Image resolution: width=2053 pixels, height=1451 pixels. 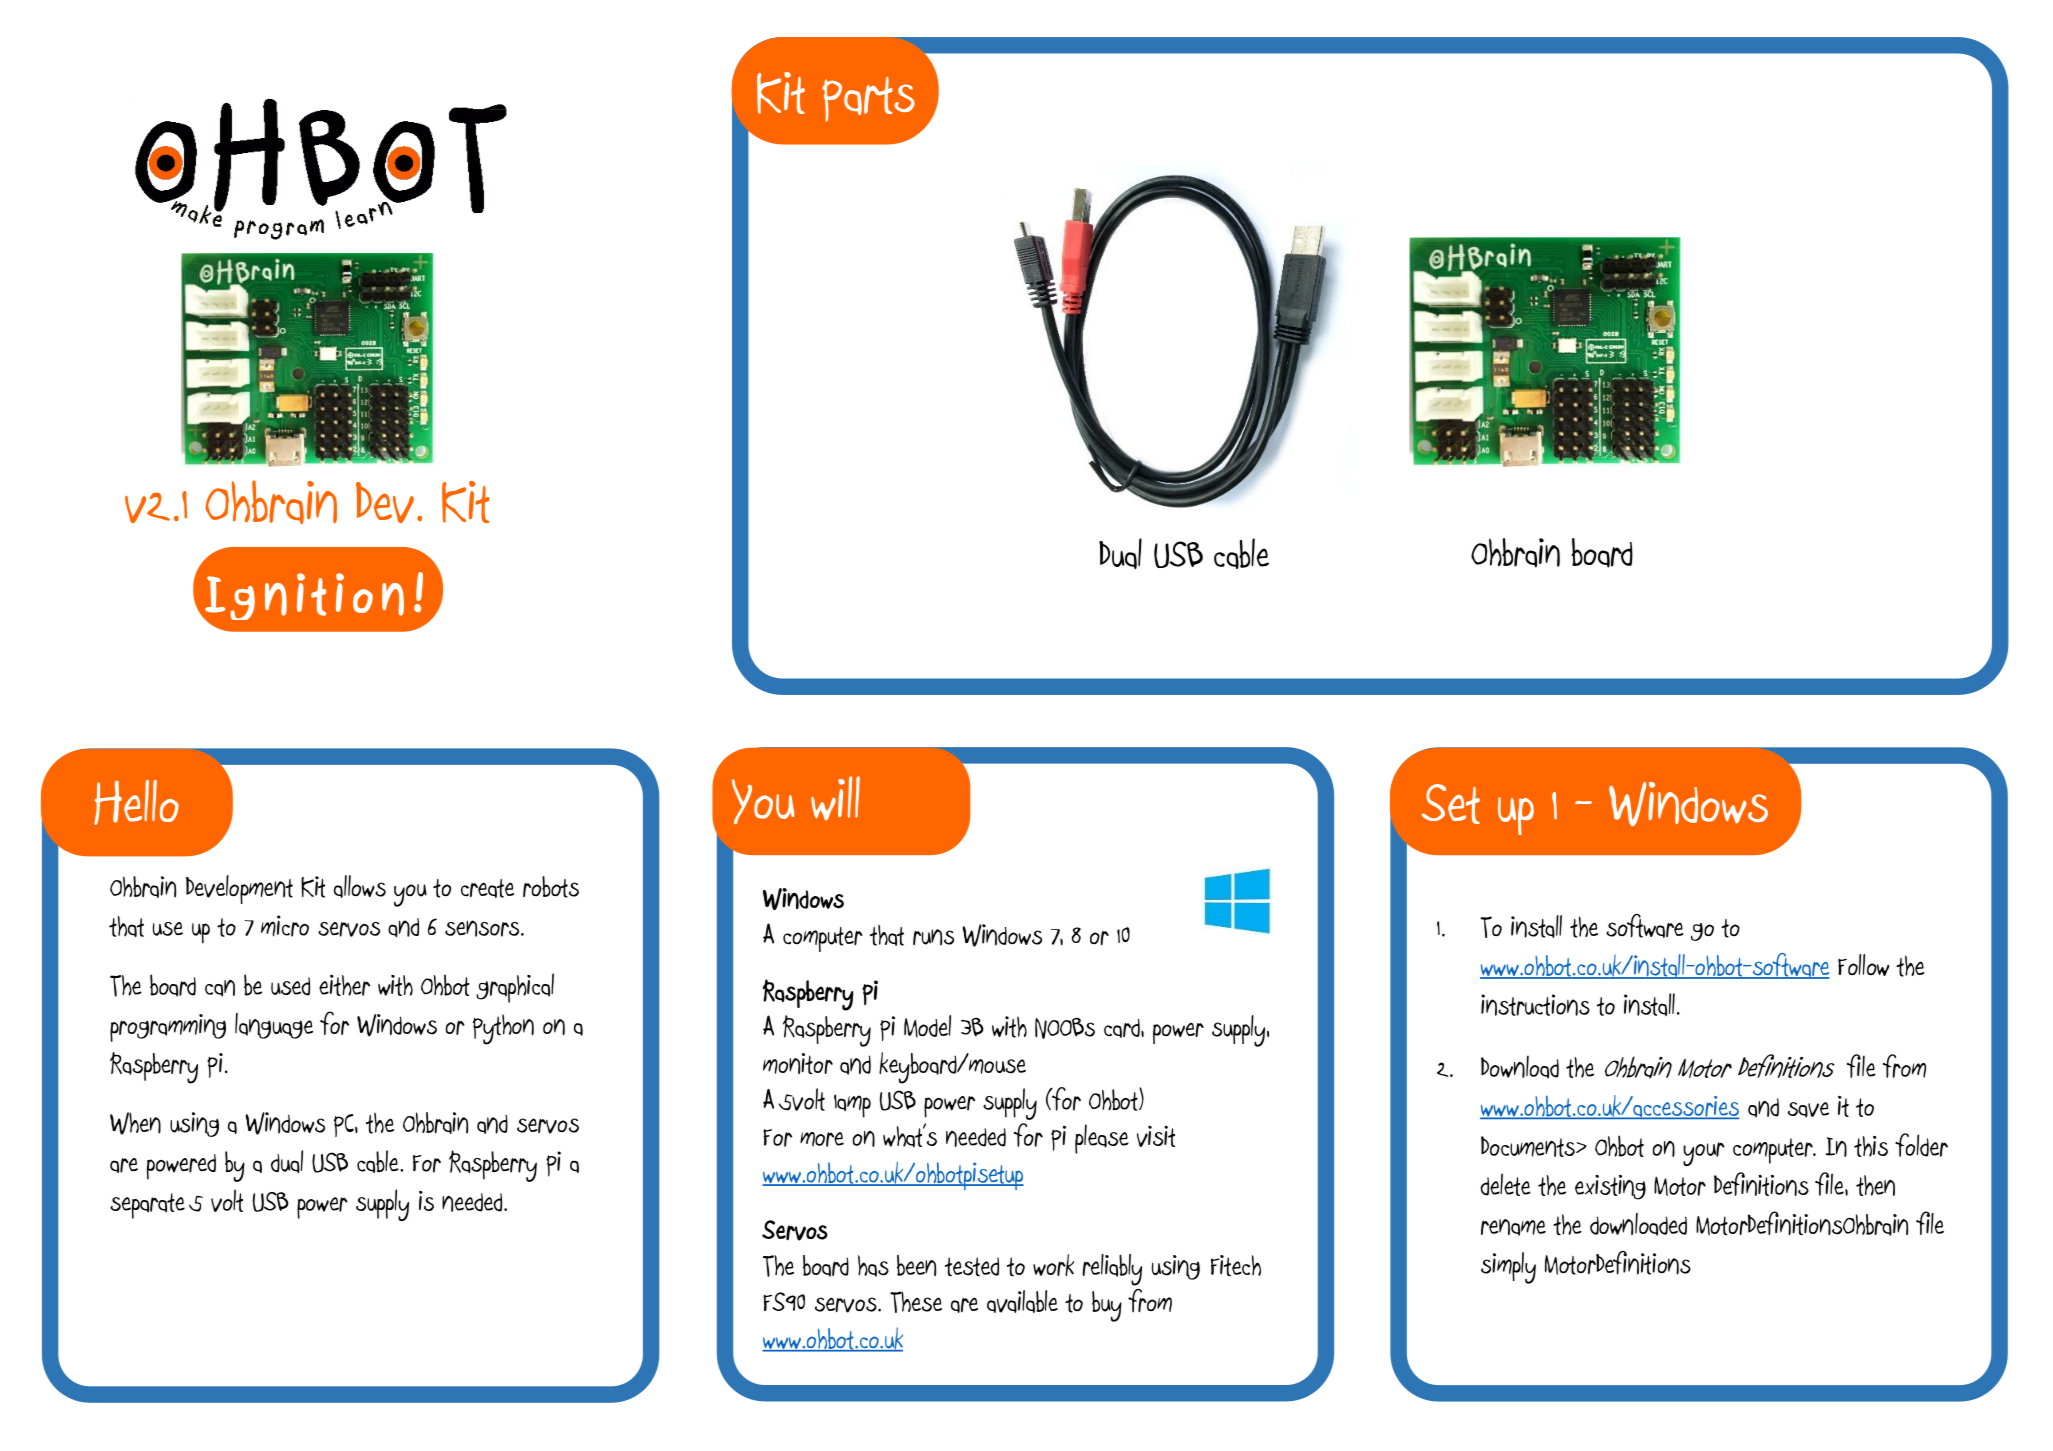 I want to click on instructions, so click(x=1535, y=1005).
